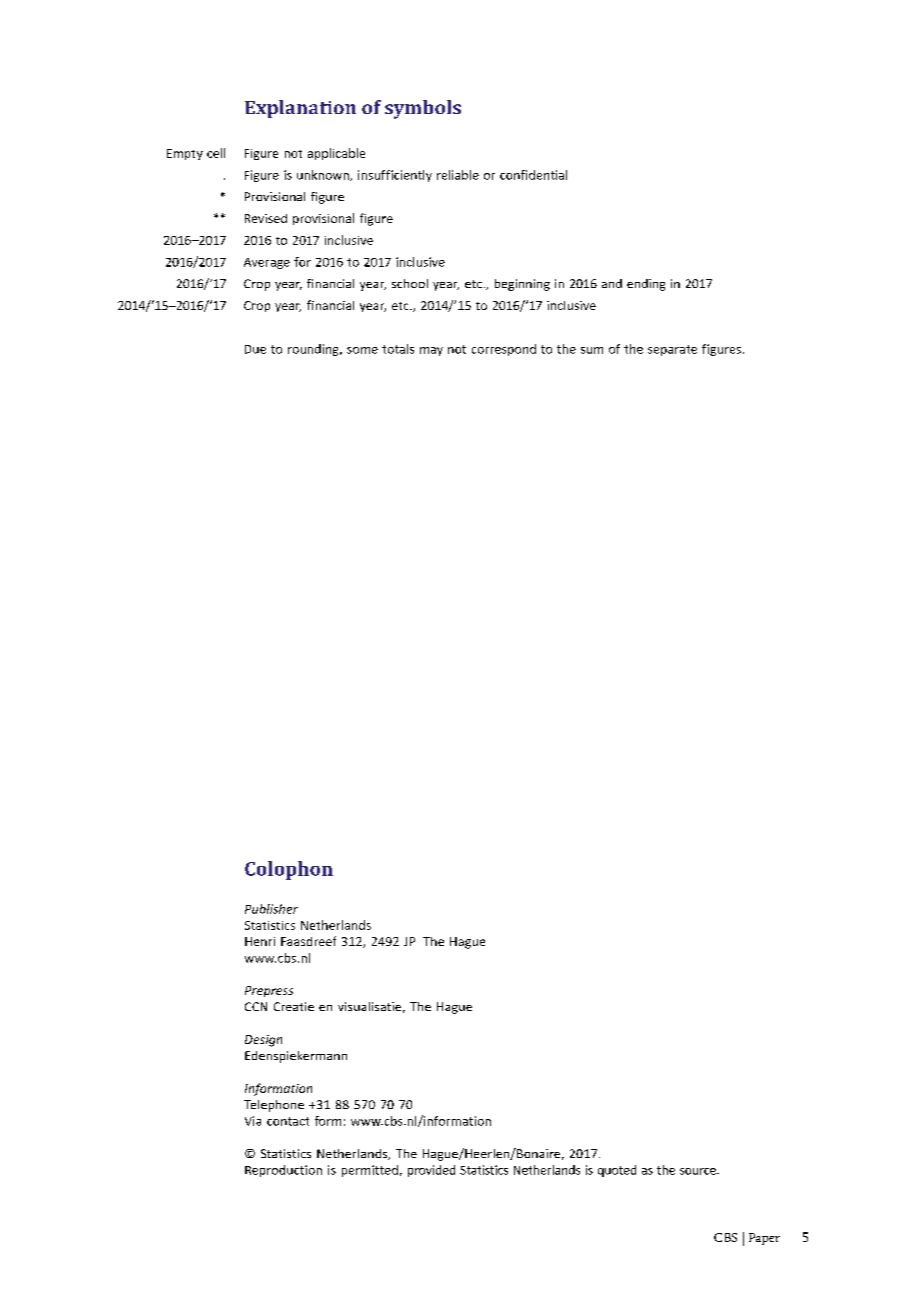 The height and width of the screenshot is (1308, 924). What do you see at coordinates (592, 350) in the screenshot?
I see `sum` at bounding box center [592, 350].
